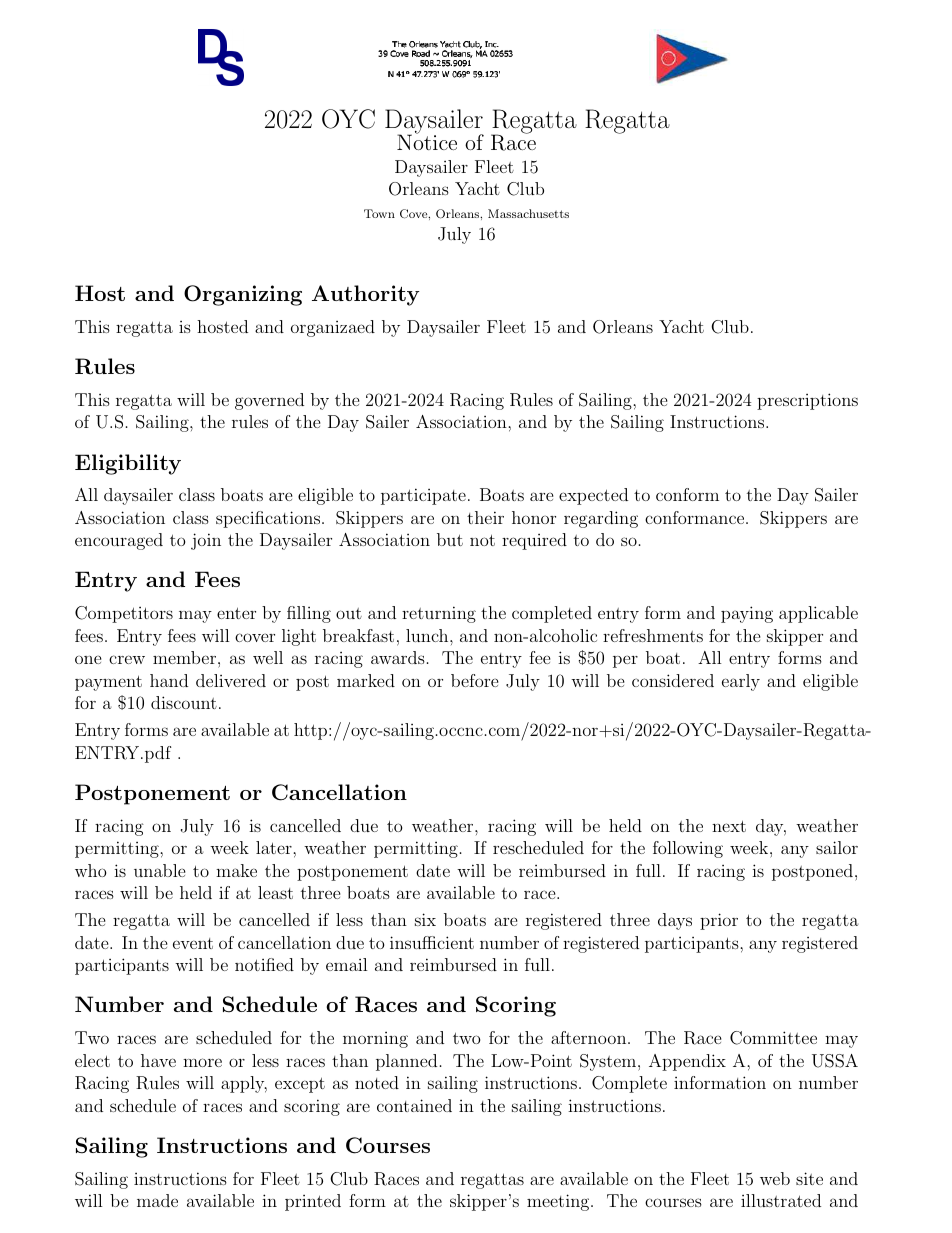 The width and height of the screenshot is (952, 1233). I want to click on prior, so click(719, 921).
